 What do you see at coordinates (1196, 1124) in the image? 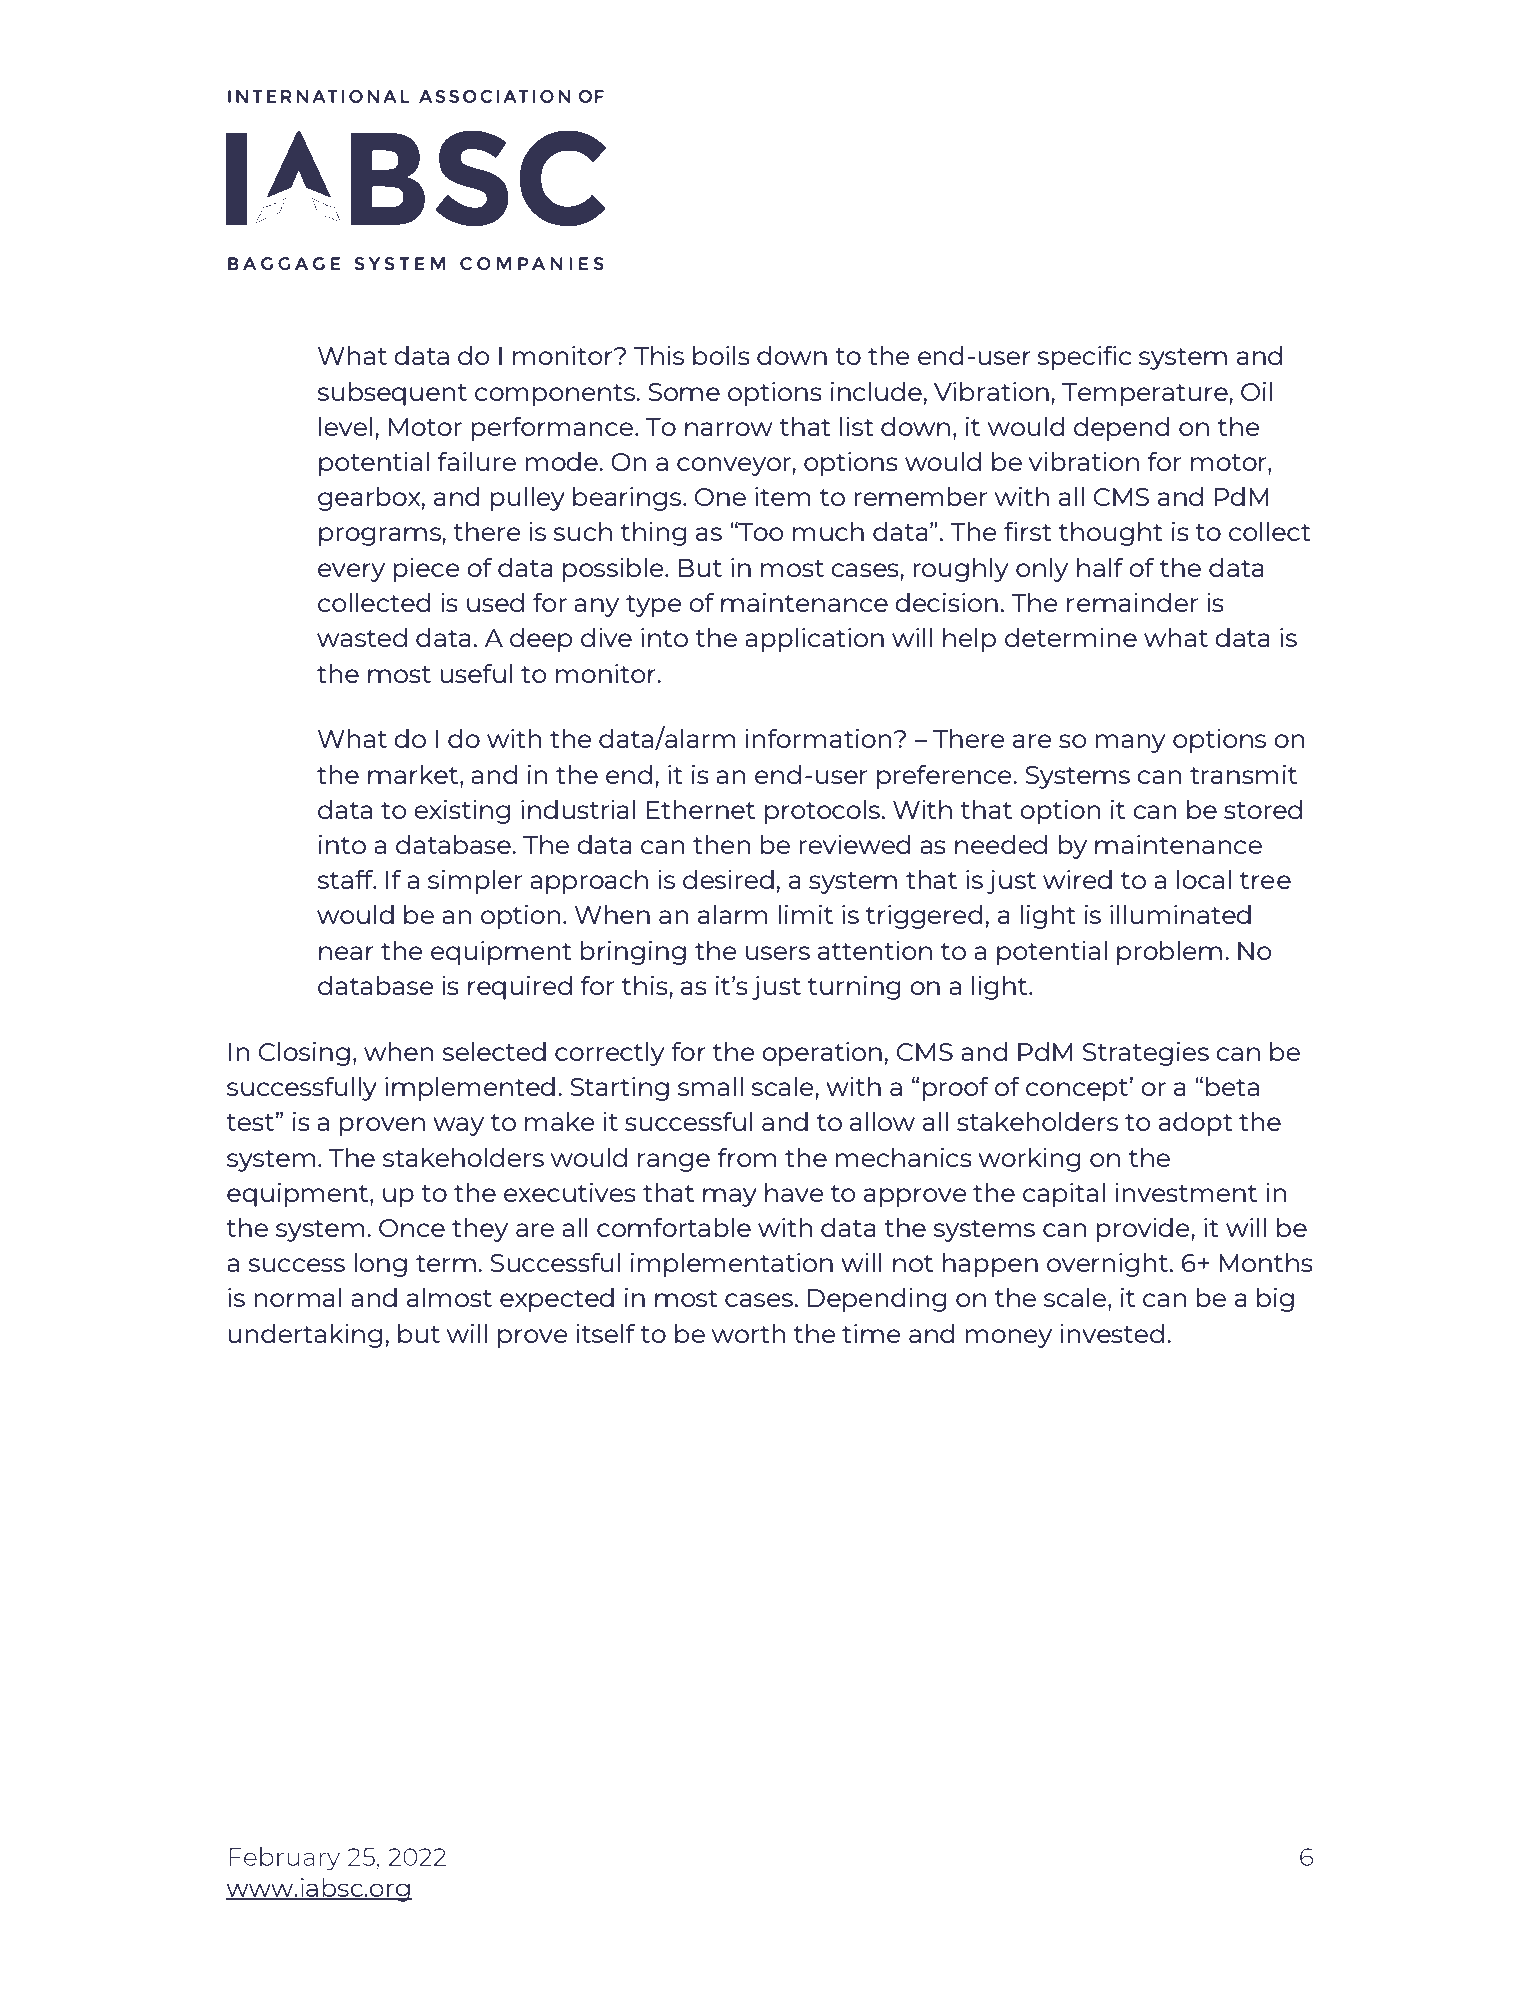
I see `adopt` at bounding box center [1196, 1124].
